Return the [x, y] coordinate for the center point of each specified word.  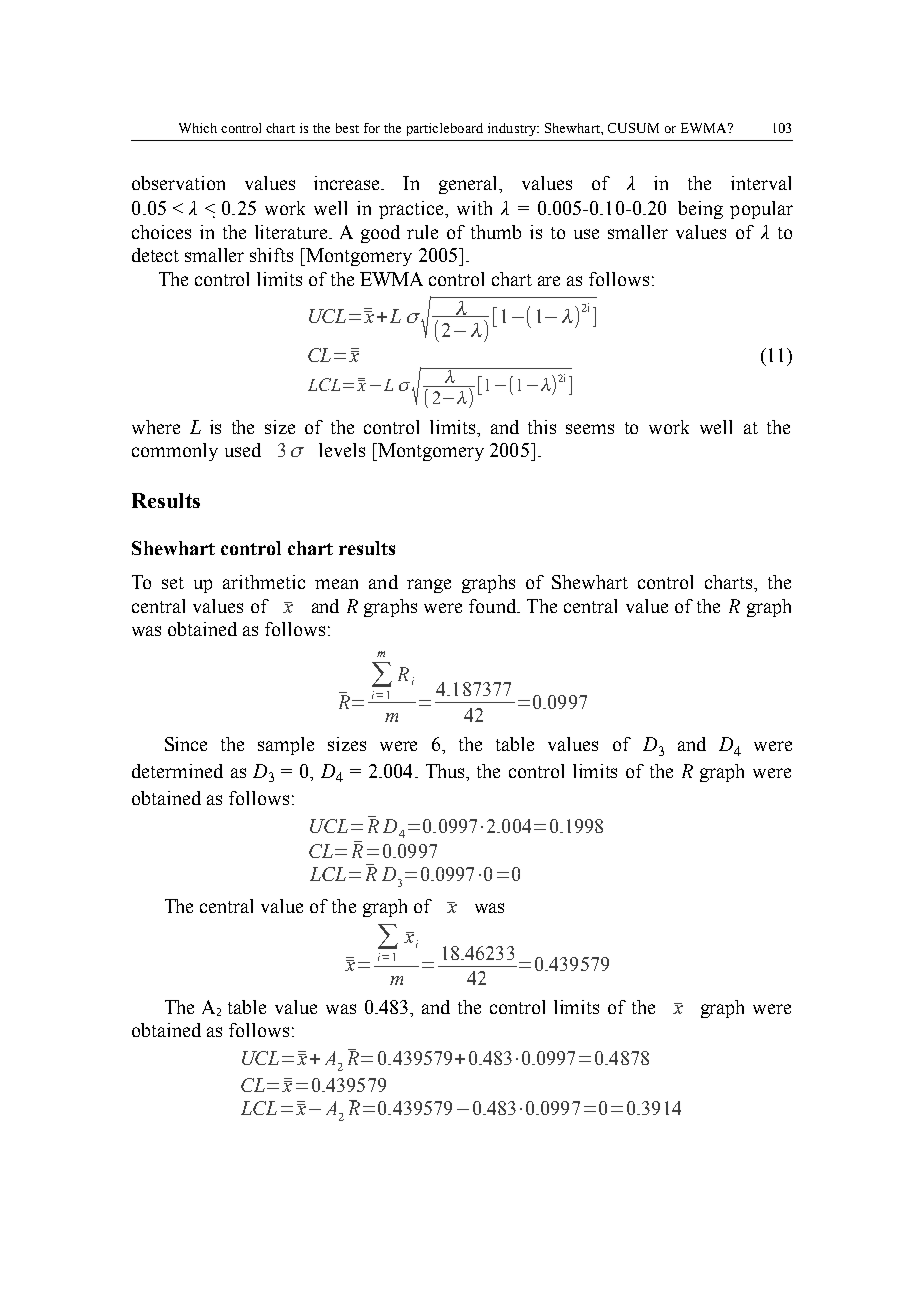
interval [761, 183]
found [494, 606]
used [243, 450]
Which [198, 128]
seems [590, 429]
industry [513, 129]
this [542, 427]
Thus [446, 771]
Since [186, 744]
